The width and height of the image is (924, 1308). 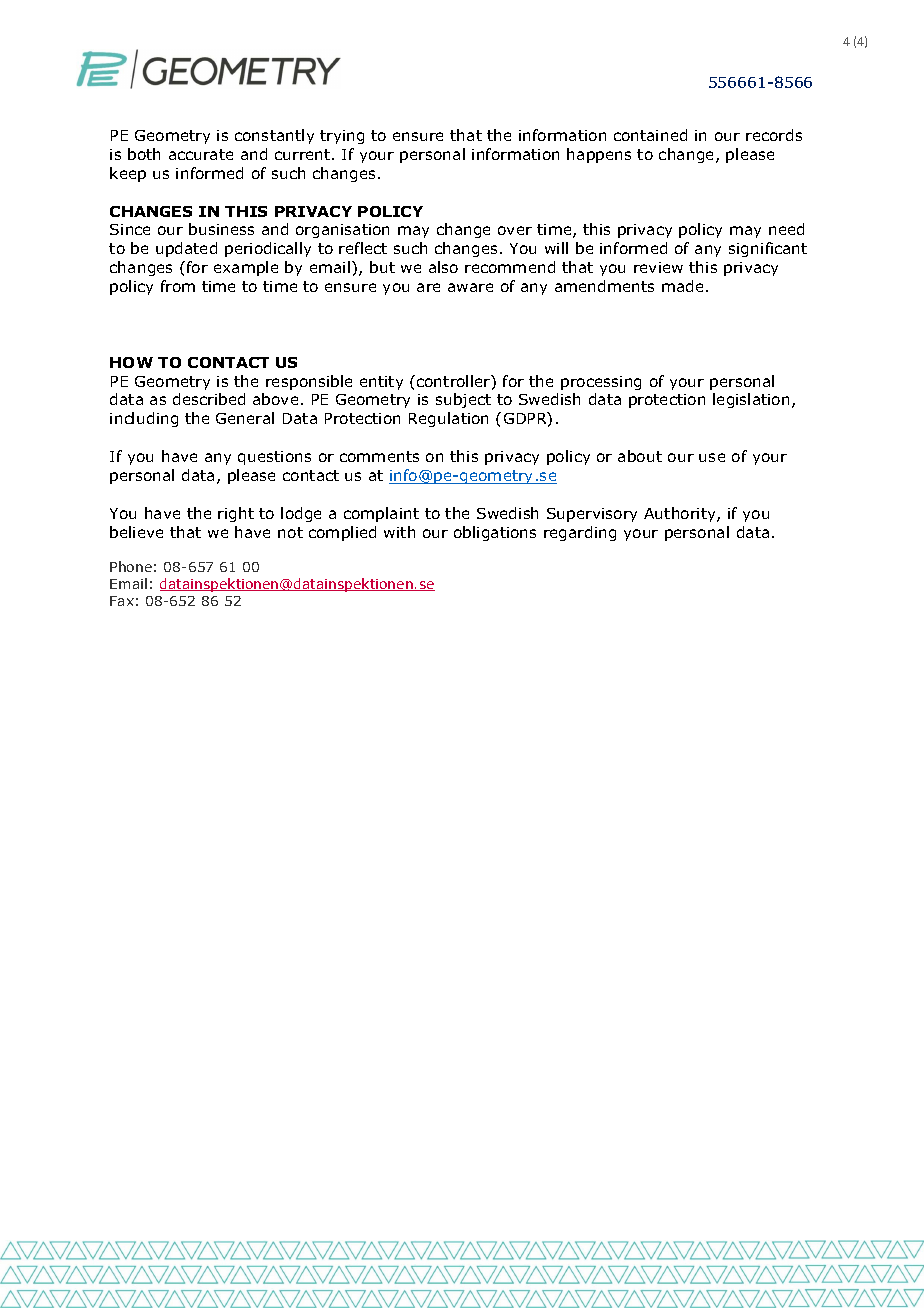 I want to click on General, so click(x=245, y=418).
